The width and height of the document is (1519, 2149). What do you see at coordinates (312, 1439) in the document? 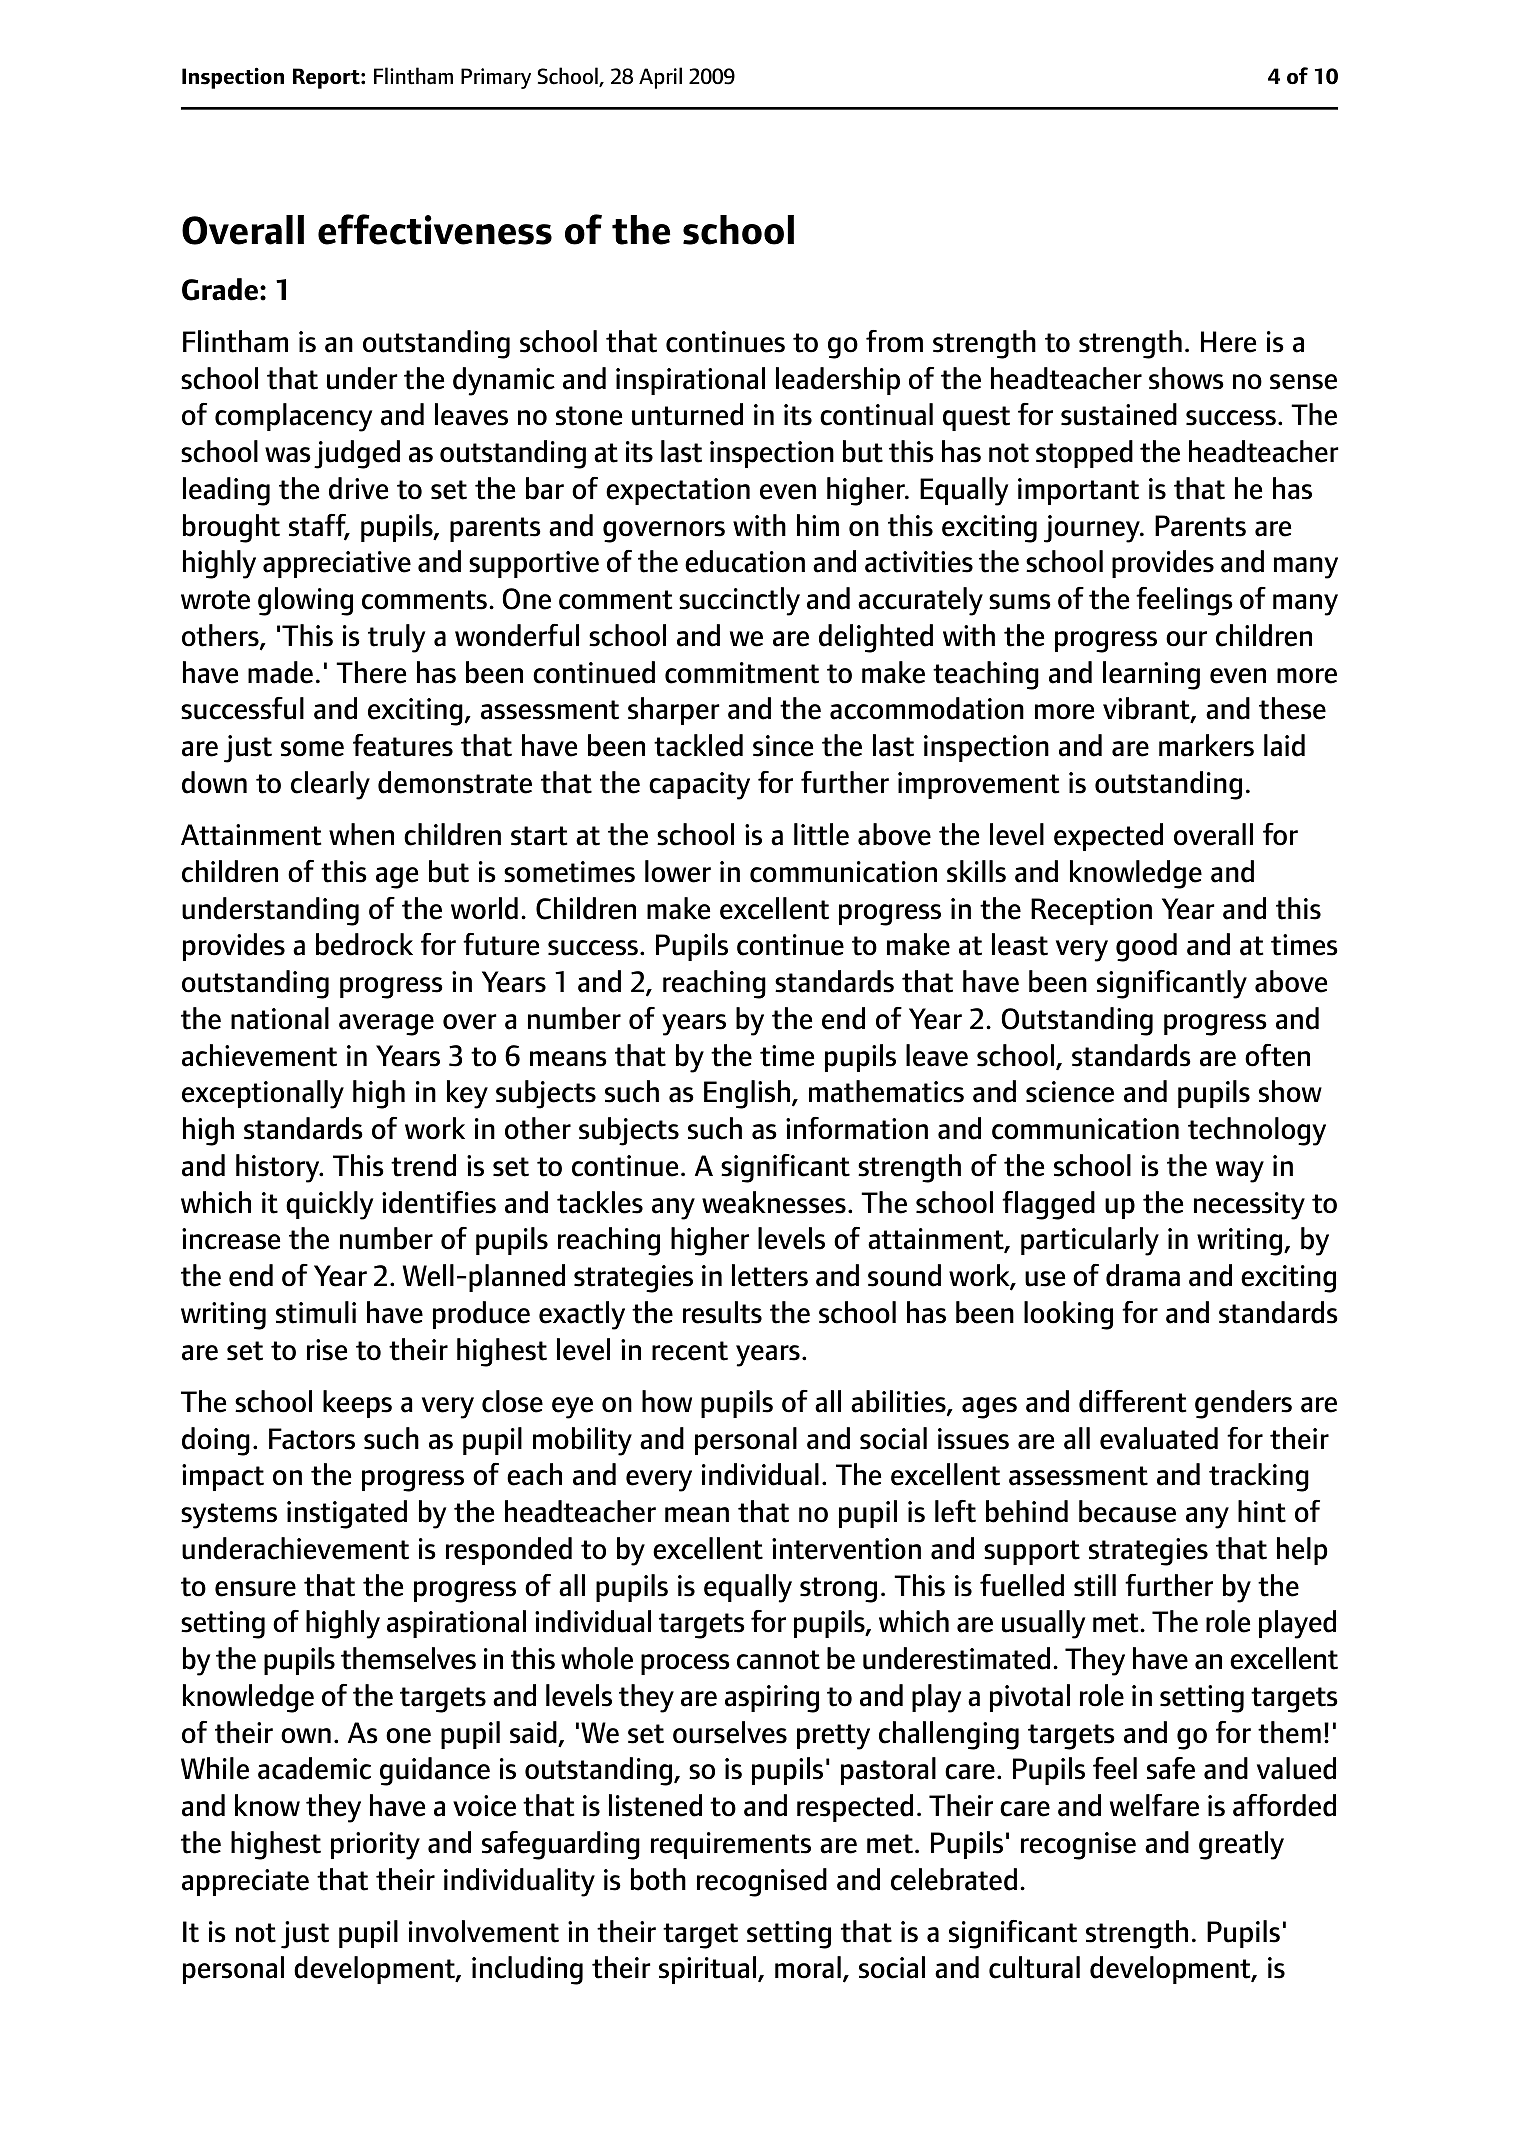
I see `Factors` at bounding box center [312, 1439].
